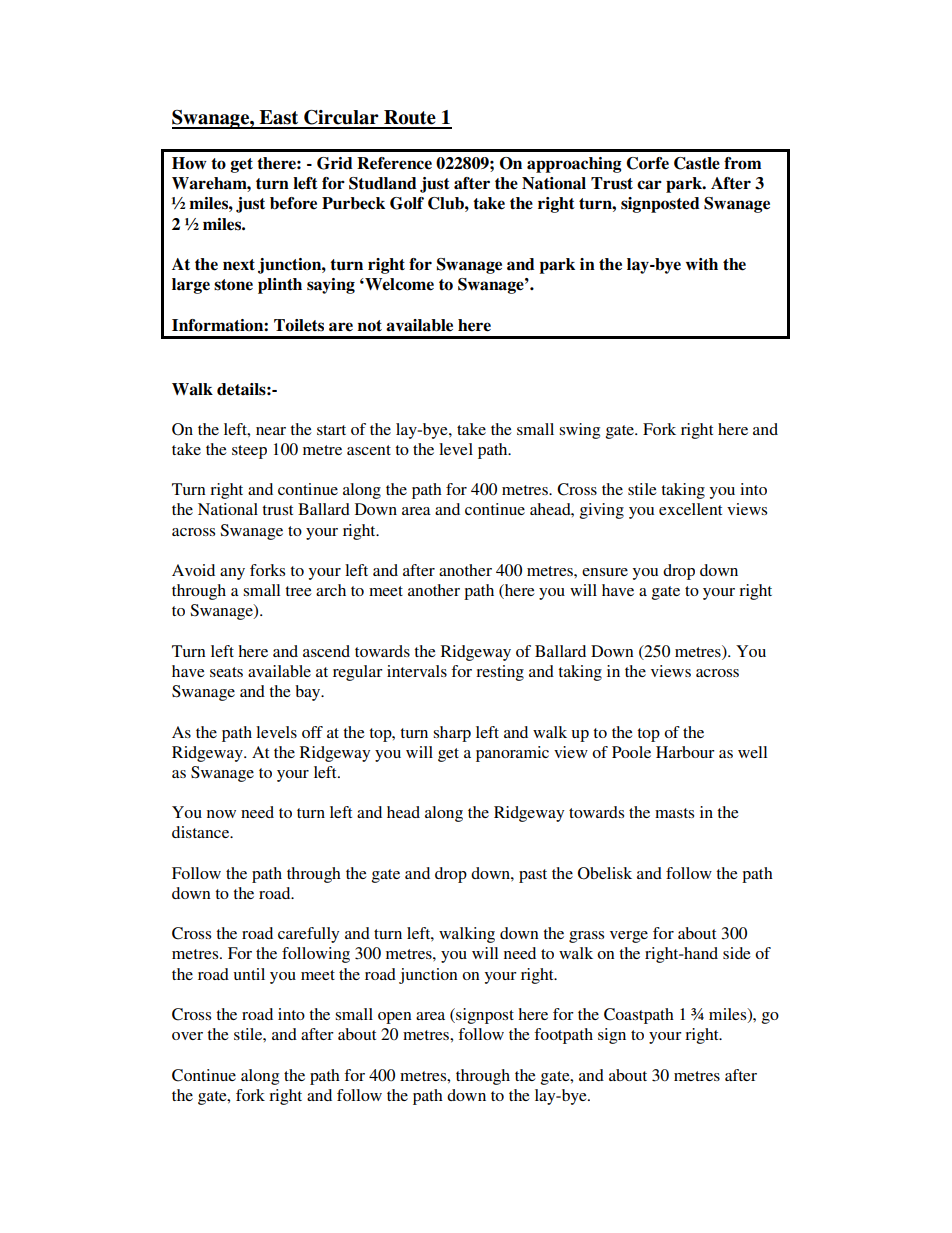 This screenshot has width=952, height=1233. What do you see at coordinates (232, 574) in the screenshot?
I see `any` at bounding box center [232, 574].
